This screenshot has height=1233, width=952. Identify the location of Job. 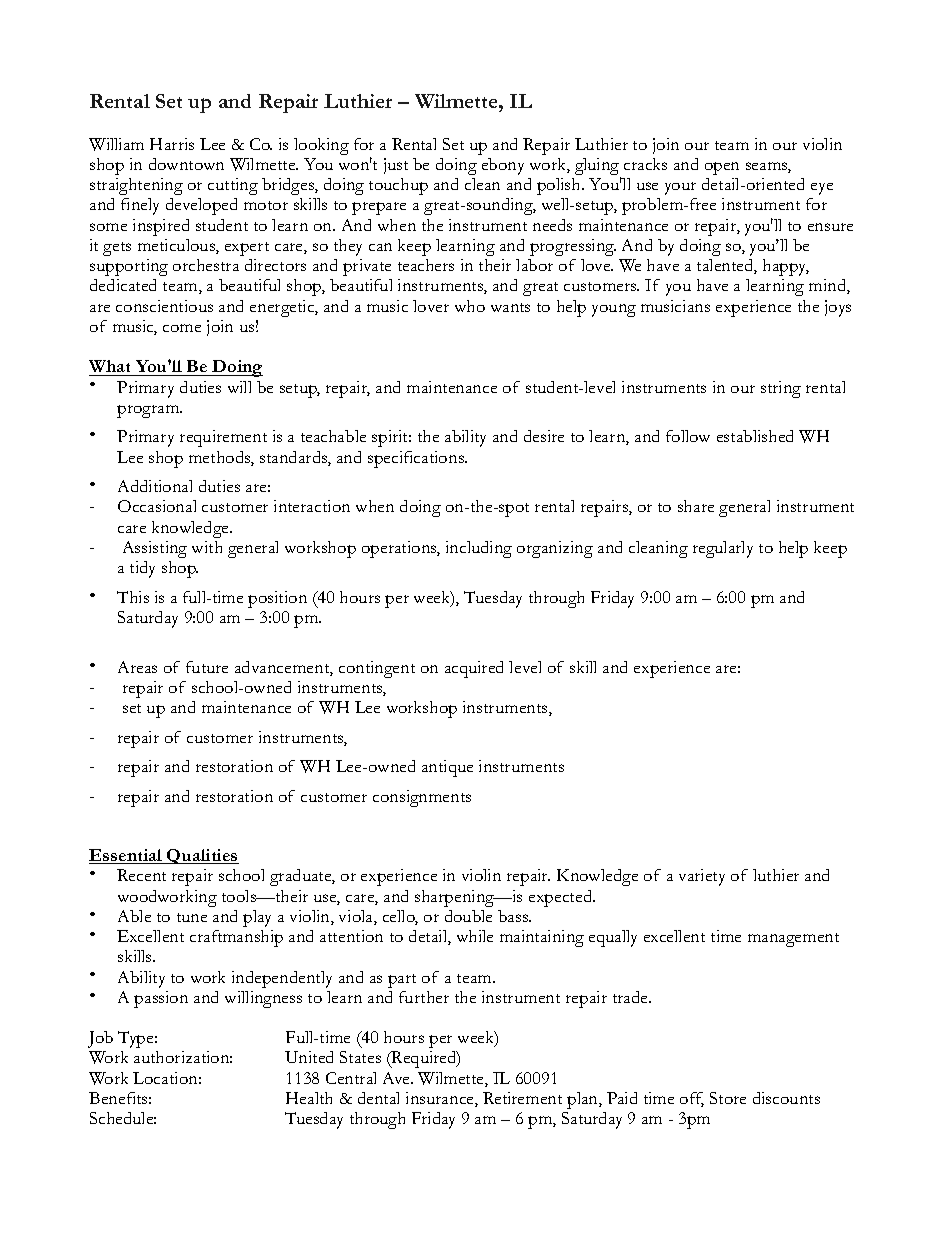
(100, 1039).
